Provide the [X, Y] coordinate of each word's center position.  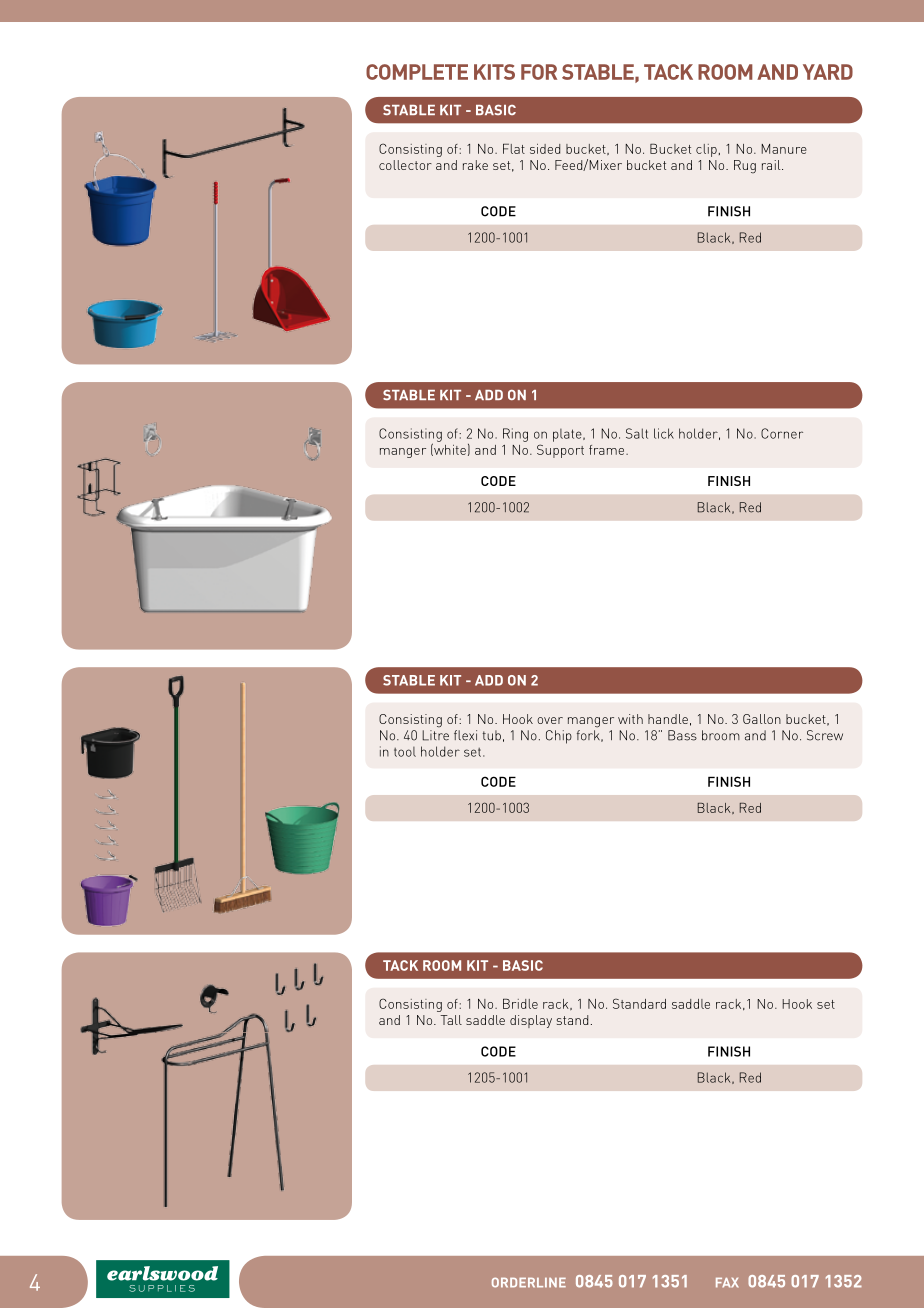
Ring [515, 435]
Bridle [520, 1004]
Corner [782, 433]
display [531, 1021]
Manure [784, 149]
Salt [637, 433]
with [630, 719]
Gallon [762, 719]
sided [545, 149]
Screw [825, 735]
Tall [451, 1020]
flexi [465, 735]
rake [475, 165]
